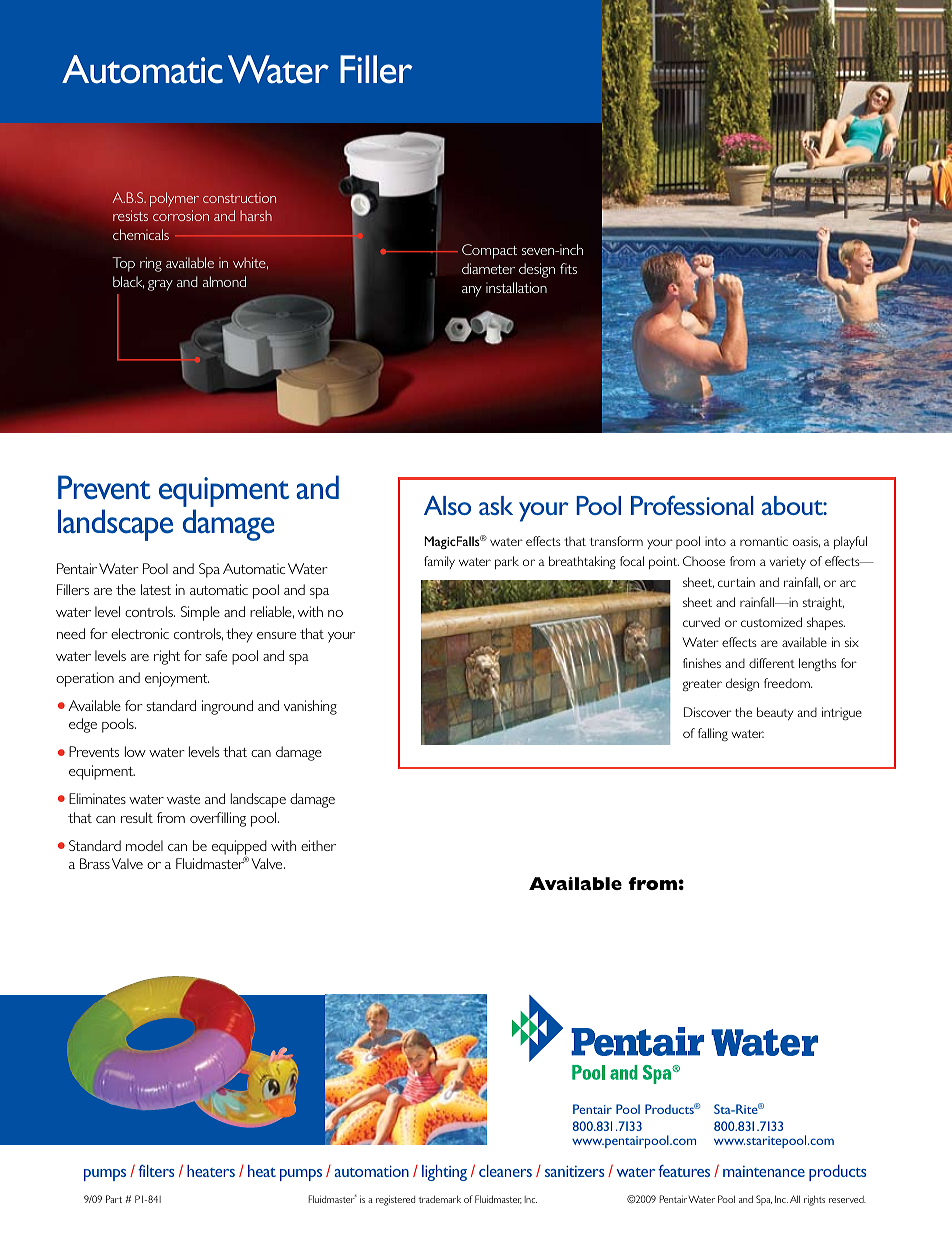  Describe the element at coordinates (568, 268) in the screenshot. I see `fits` at that location.
